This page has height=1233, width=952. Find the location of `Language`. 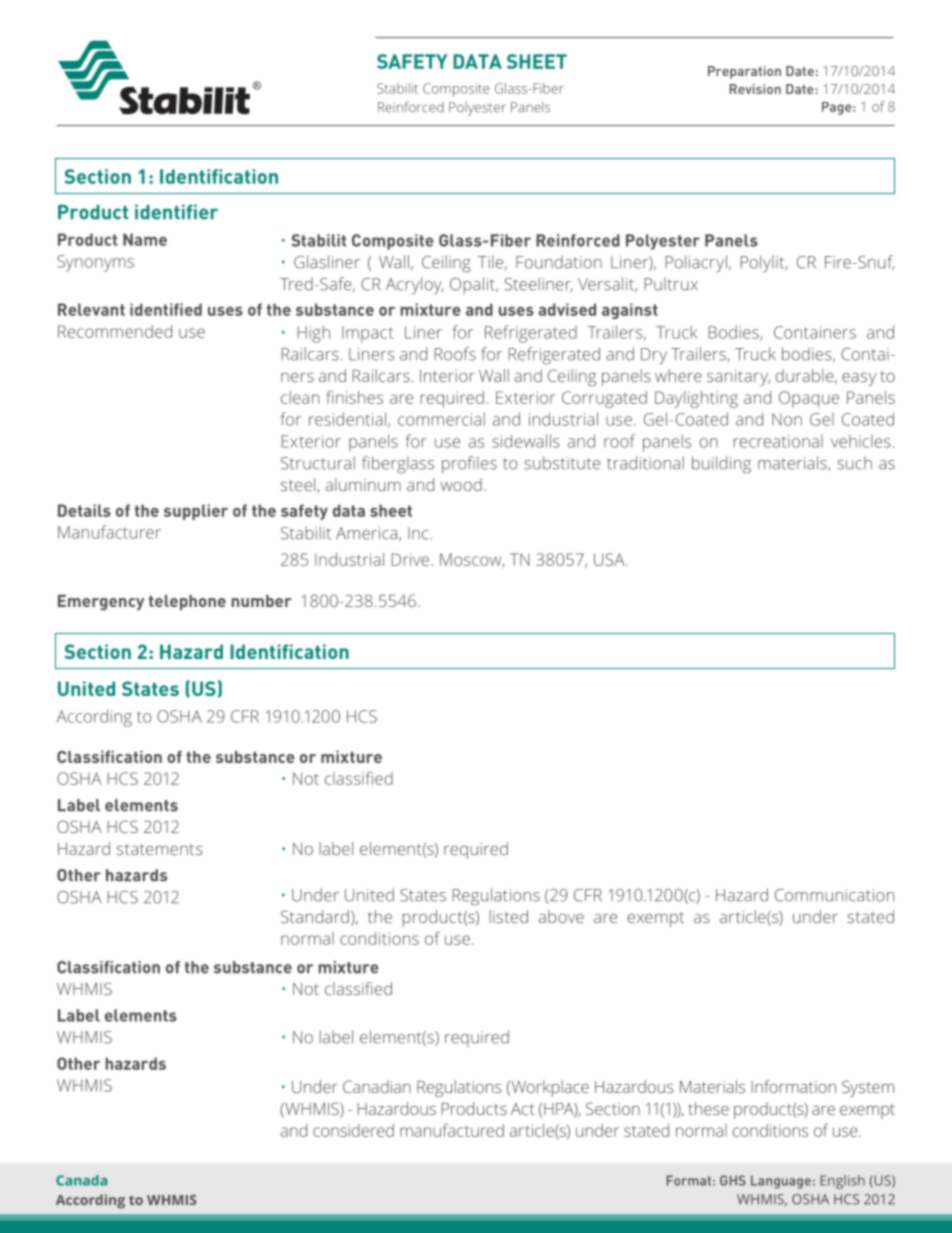

Language is located at coordinates (781, 1182).
